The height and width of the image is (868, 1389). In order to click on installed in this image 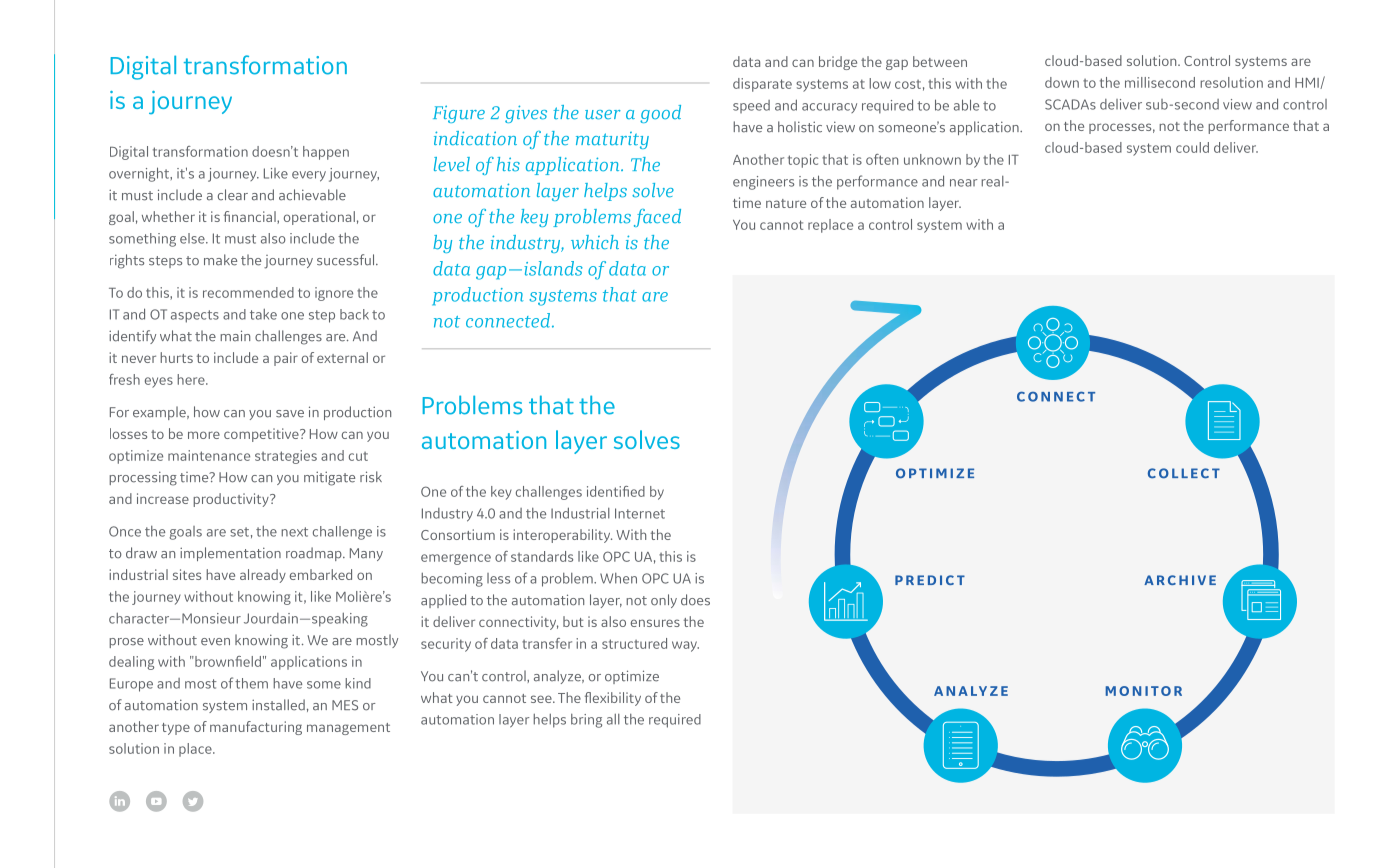, I will do `click(278, 705)`.
